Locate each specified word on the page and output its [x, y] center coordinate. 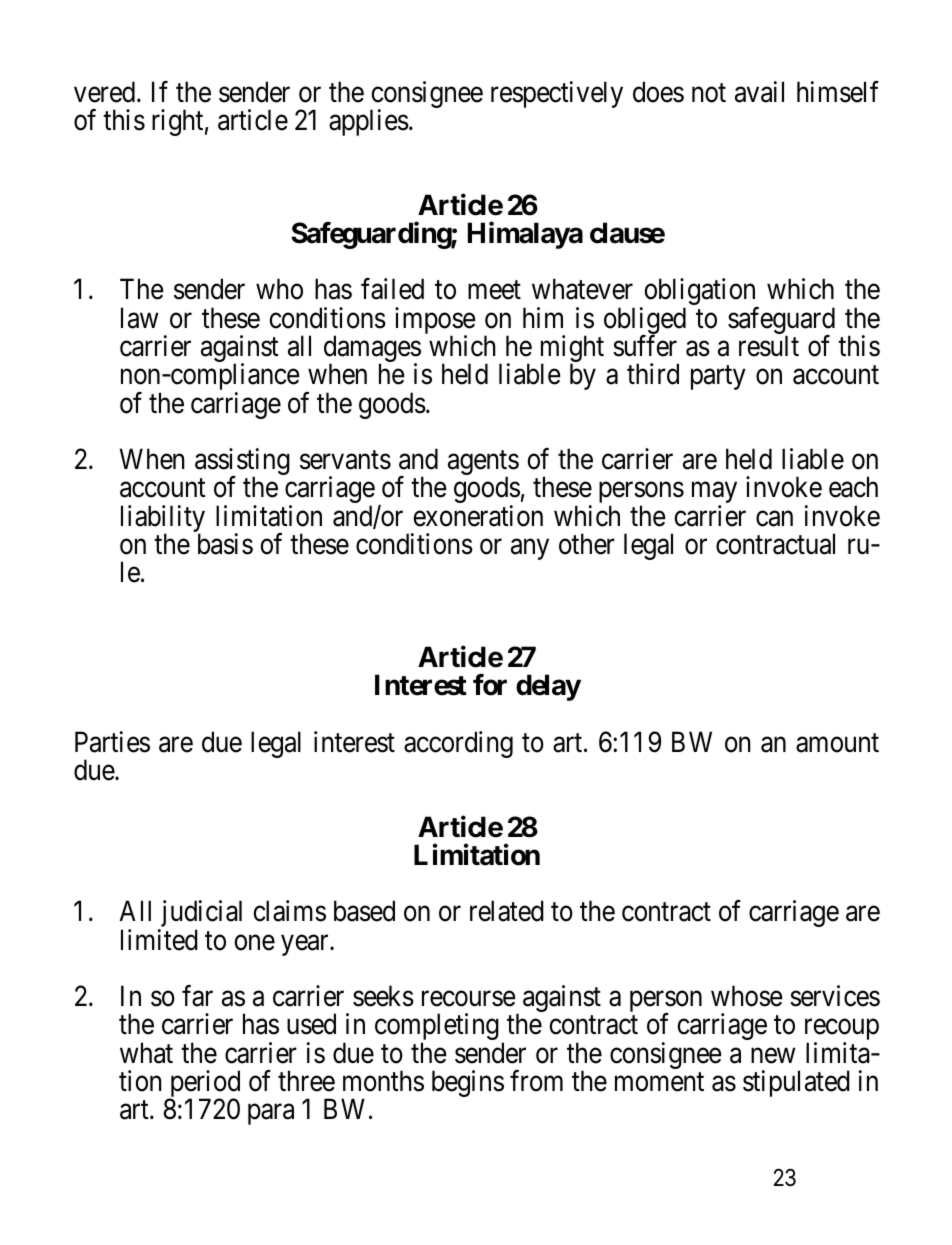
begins [468, 1083]
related [507, 911]
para [271, 1114]
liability [163, 520]
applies [369, 122]
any [530, 549]
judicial [200, 915]
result [769, 346]
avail [759, 92]
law [139, 318]
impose [435, 322]
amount [837, 743]
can [774, 519]
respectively [557, 94]
